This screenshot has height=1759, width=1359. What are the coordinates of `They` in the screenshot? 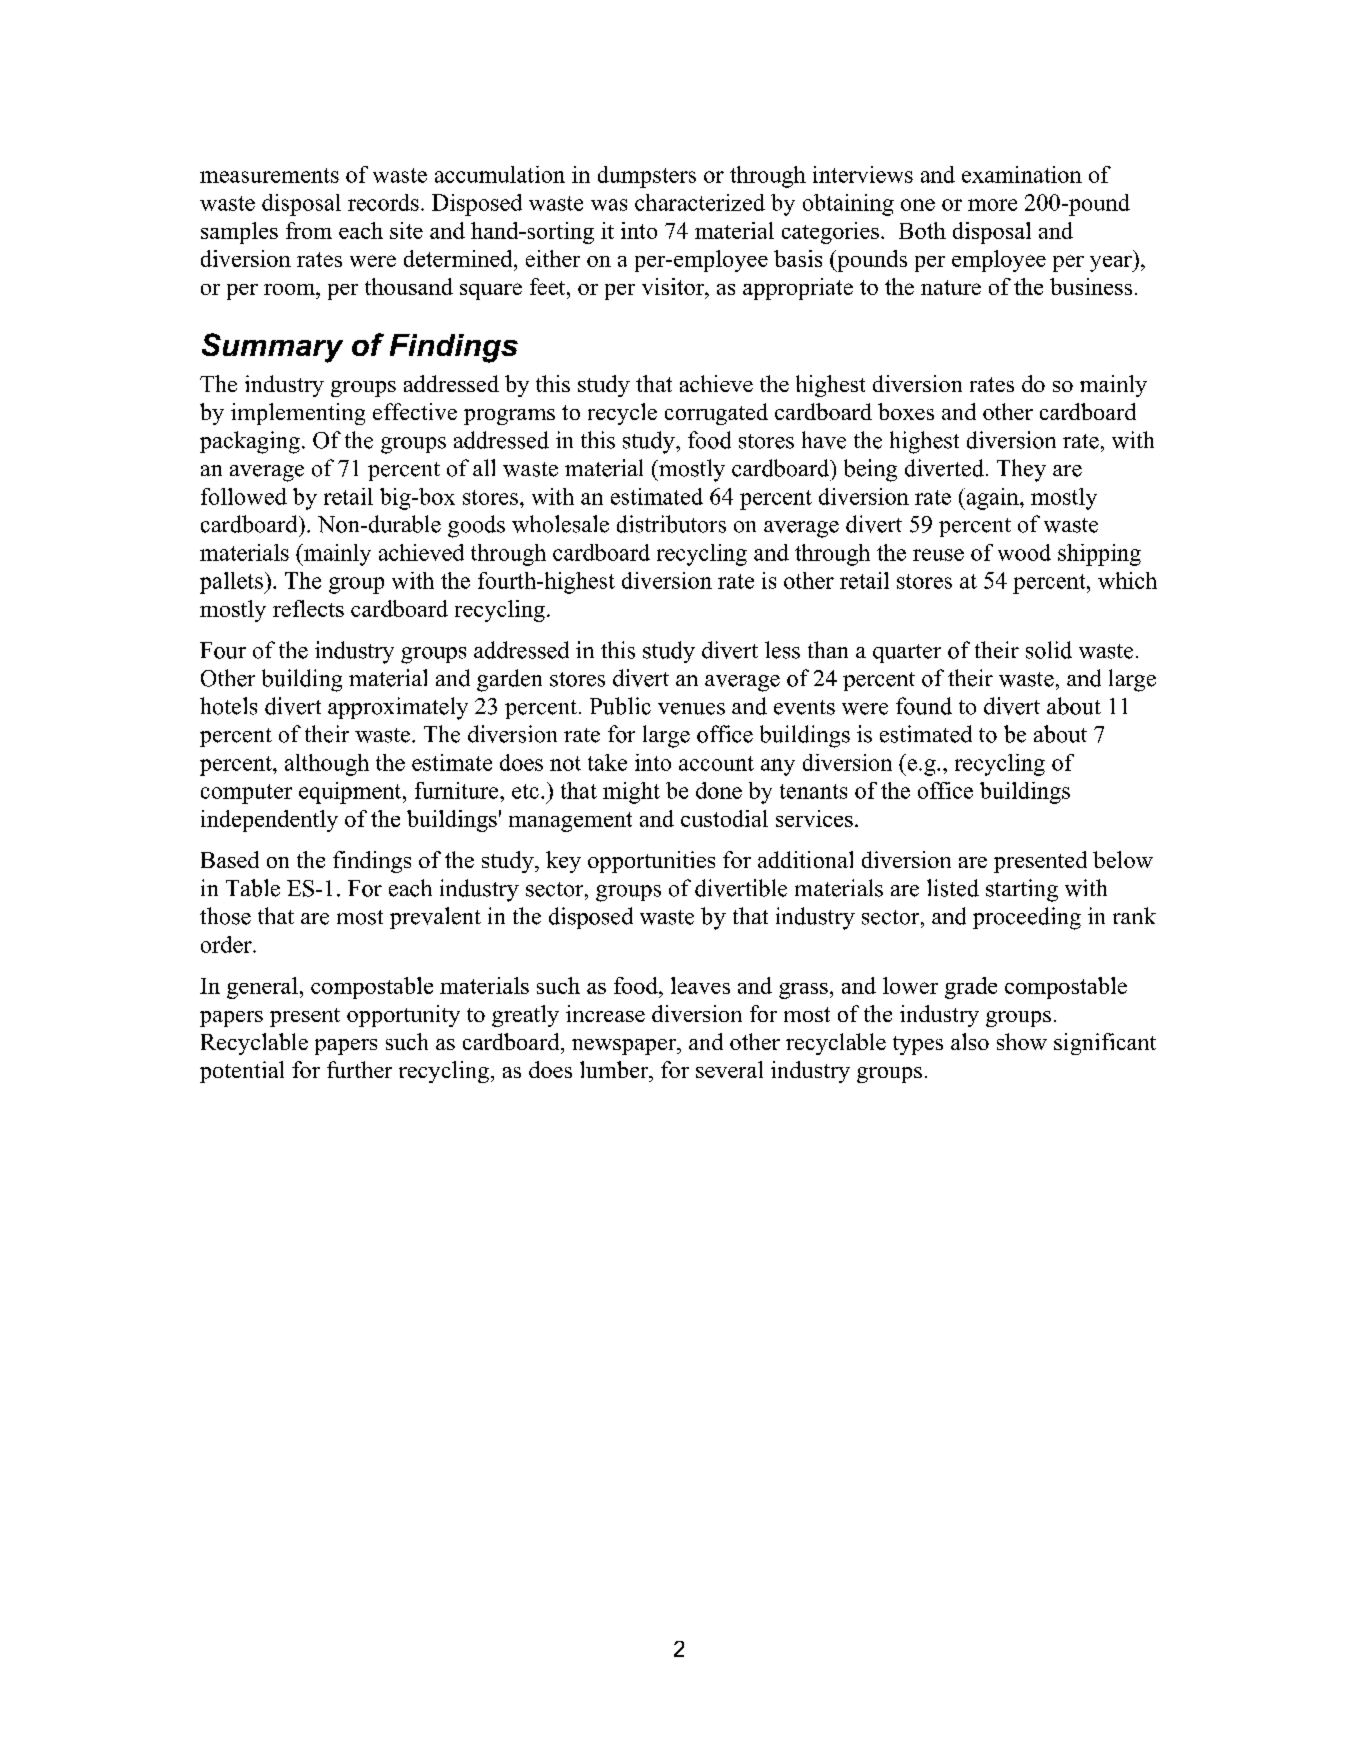 It's located at (1021, 470).
